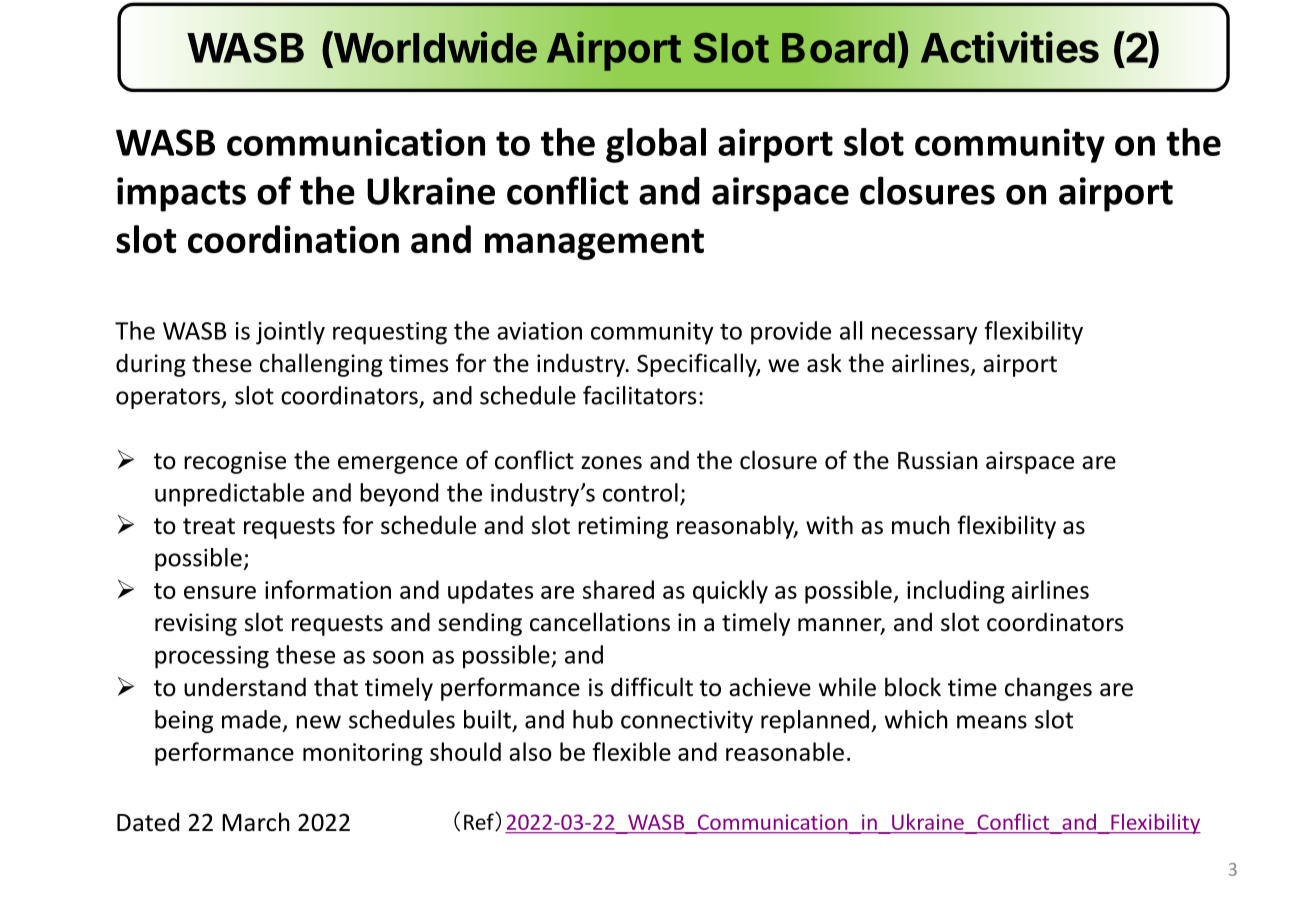 The height and width of the page is (911, 1316). I want to click on global, so click(656, 145).
